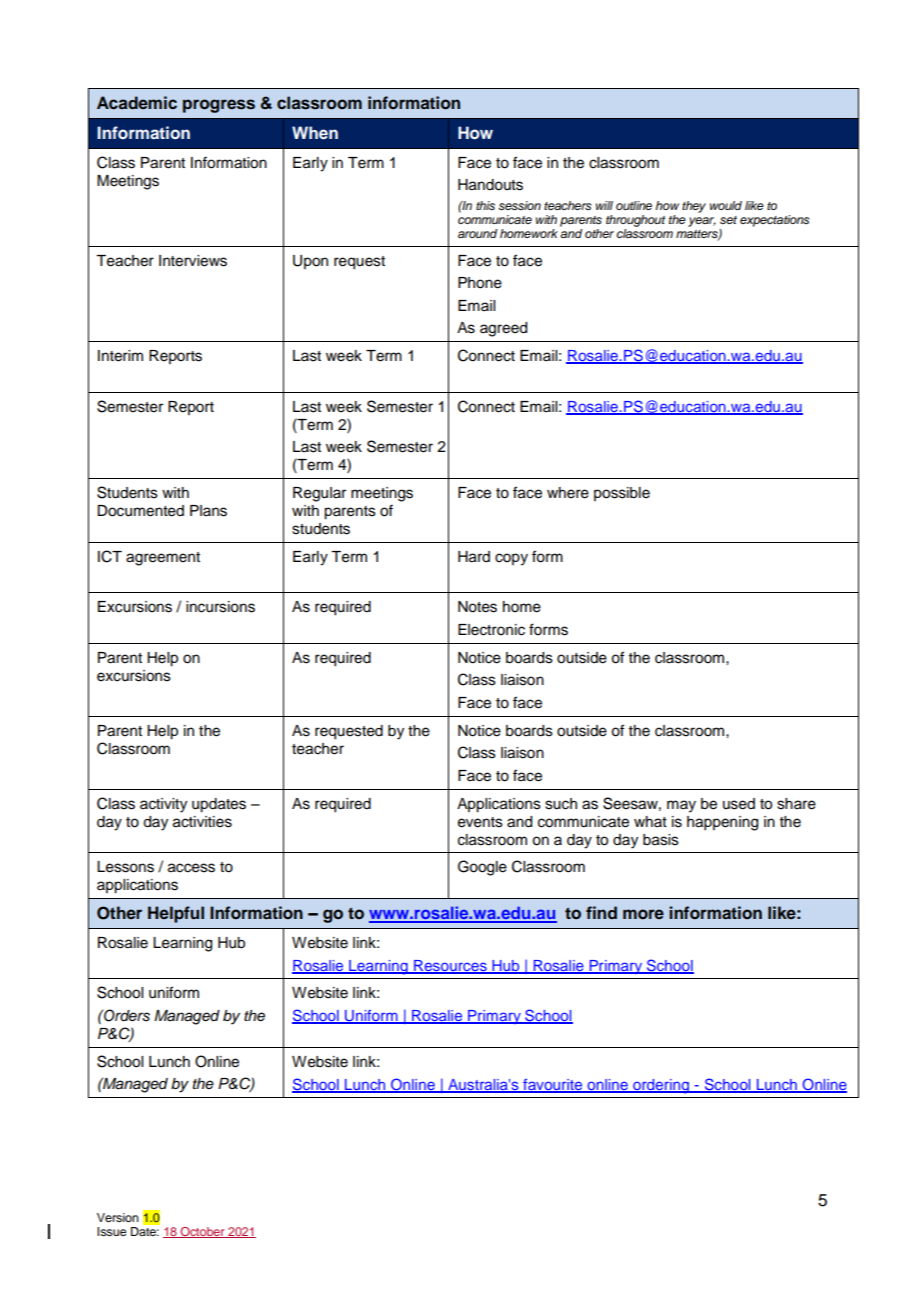 The width and height of the screenshot is (924, 1308). What do you see at coordinates (553, 1085) in the screenshot?
I see `favourite` at bounding box center [553, 1085].
